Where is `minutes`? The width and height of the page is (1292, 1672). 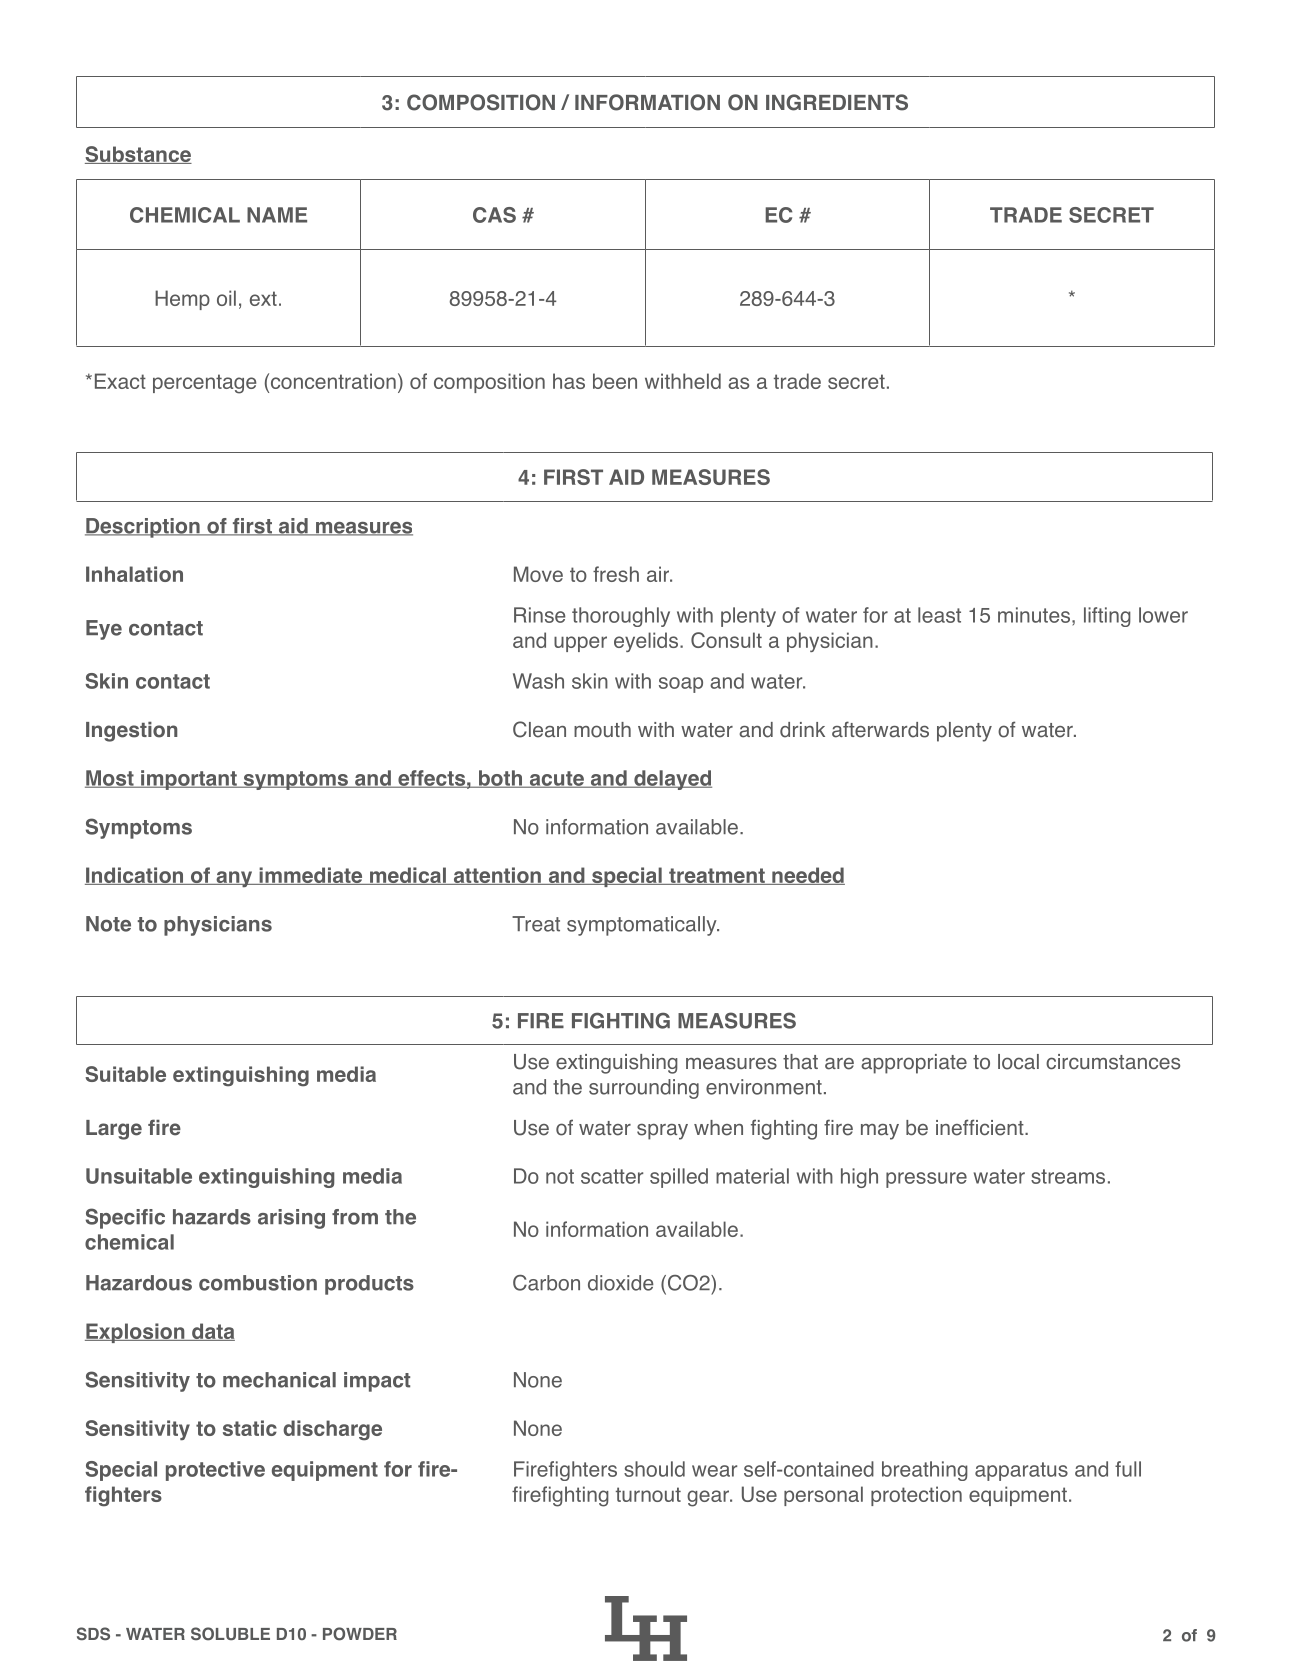 minutes is located at coordinates (1034, 615).
